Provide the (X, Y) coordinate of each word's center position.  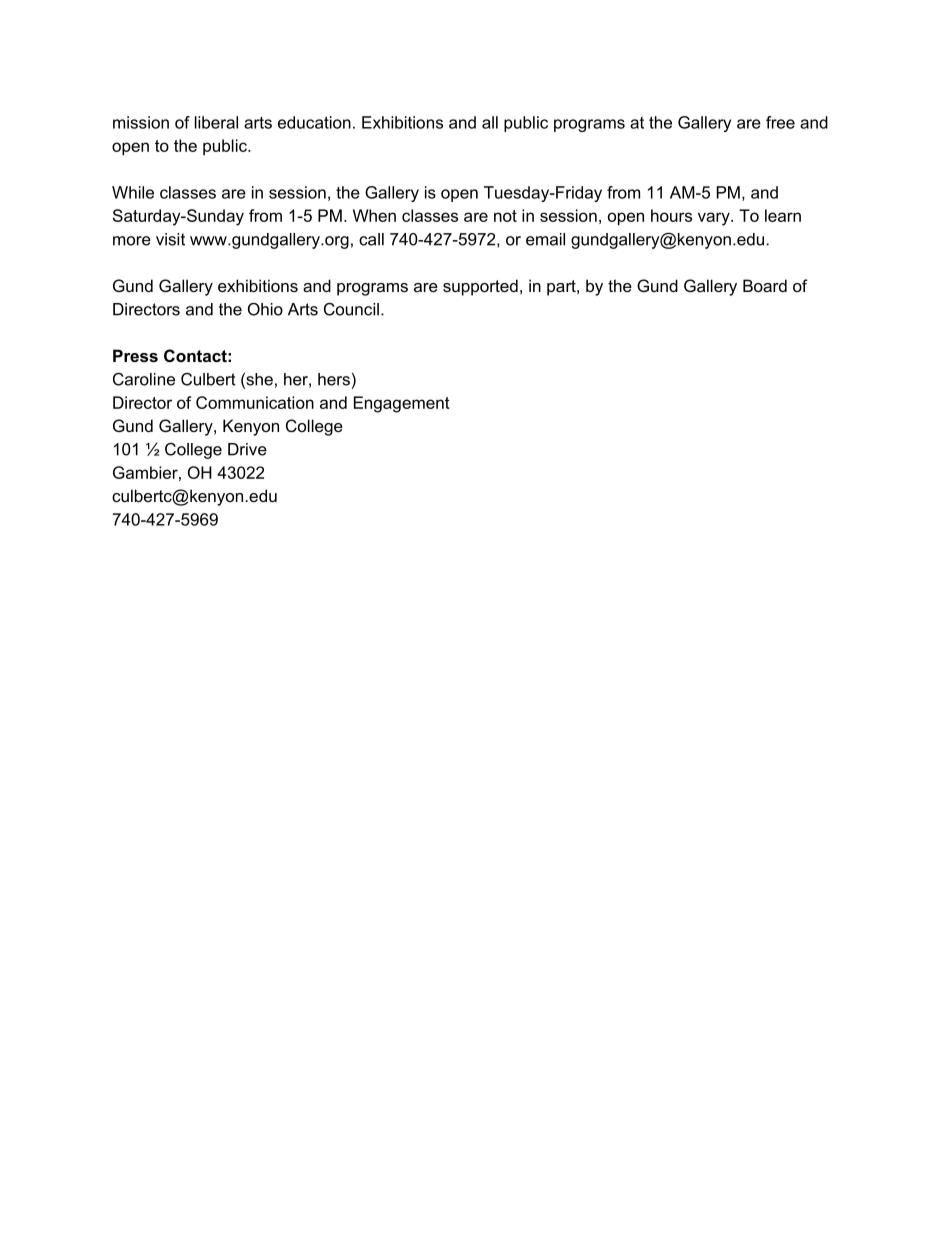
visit (170, 239)
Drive (247, 449)
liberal (216, 122)
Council (351, 309)
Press (135, 355)
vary (715, 219)
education (314, 122)
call (371, 239)
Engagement (402, 404)
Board (765, 285)
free (780, 122)
